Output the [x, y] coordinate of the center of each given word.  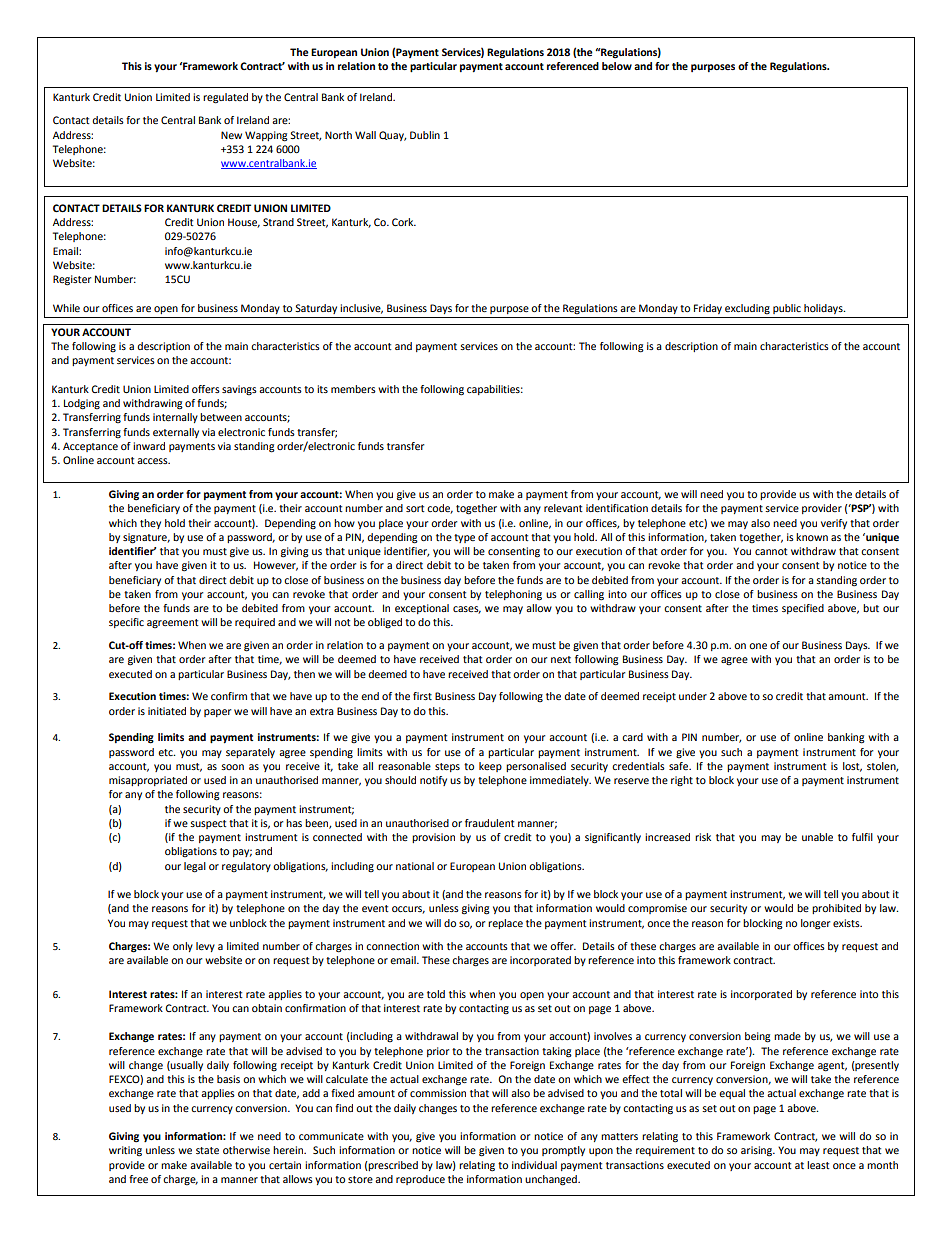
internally [175, 418]
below [617, 66]
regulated [225, 98]
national [415, 866]
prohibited [836, 909]
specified [803, 609]
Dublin [425, 135]
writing [125, 1151]
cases [467, 610]
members [353, 389]
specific [126, 623]
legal [195, 867]
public [787, 309]
